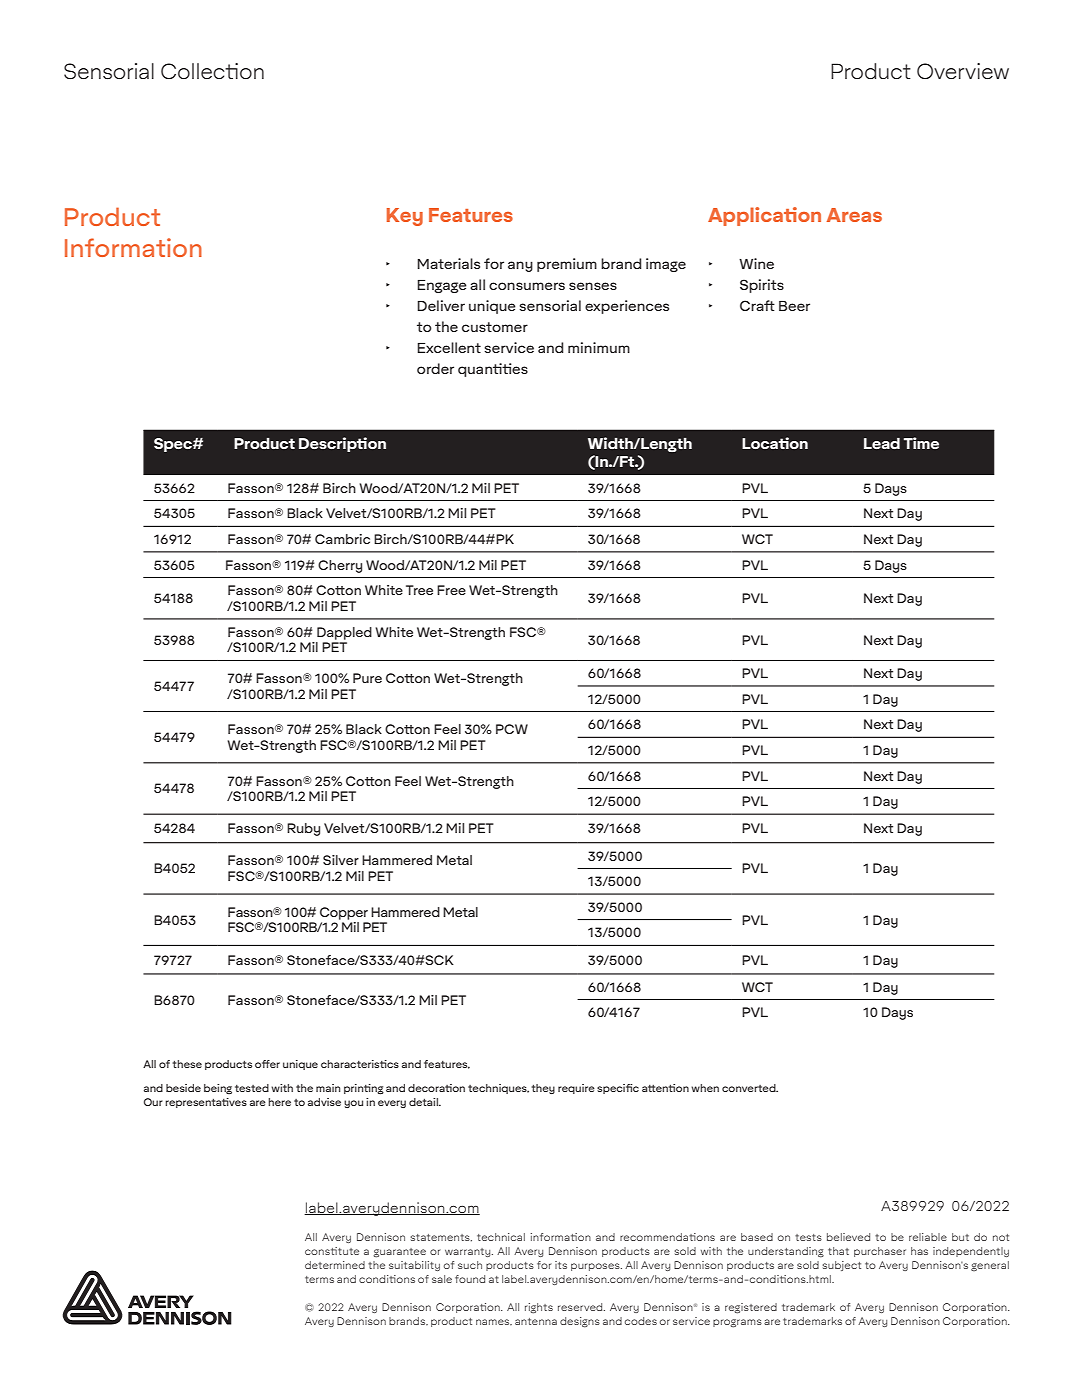 The width and height of the document is (1073, 1388). Describe the element at coordinates (512, 729) in the document. I see `PCW` at that location.
